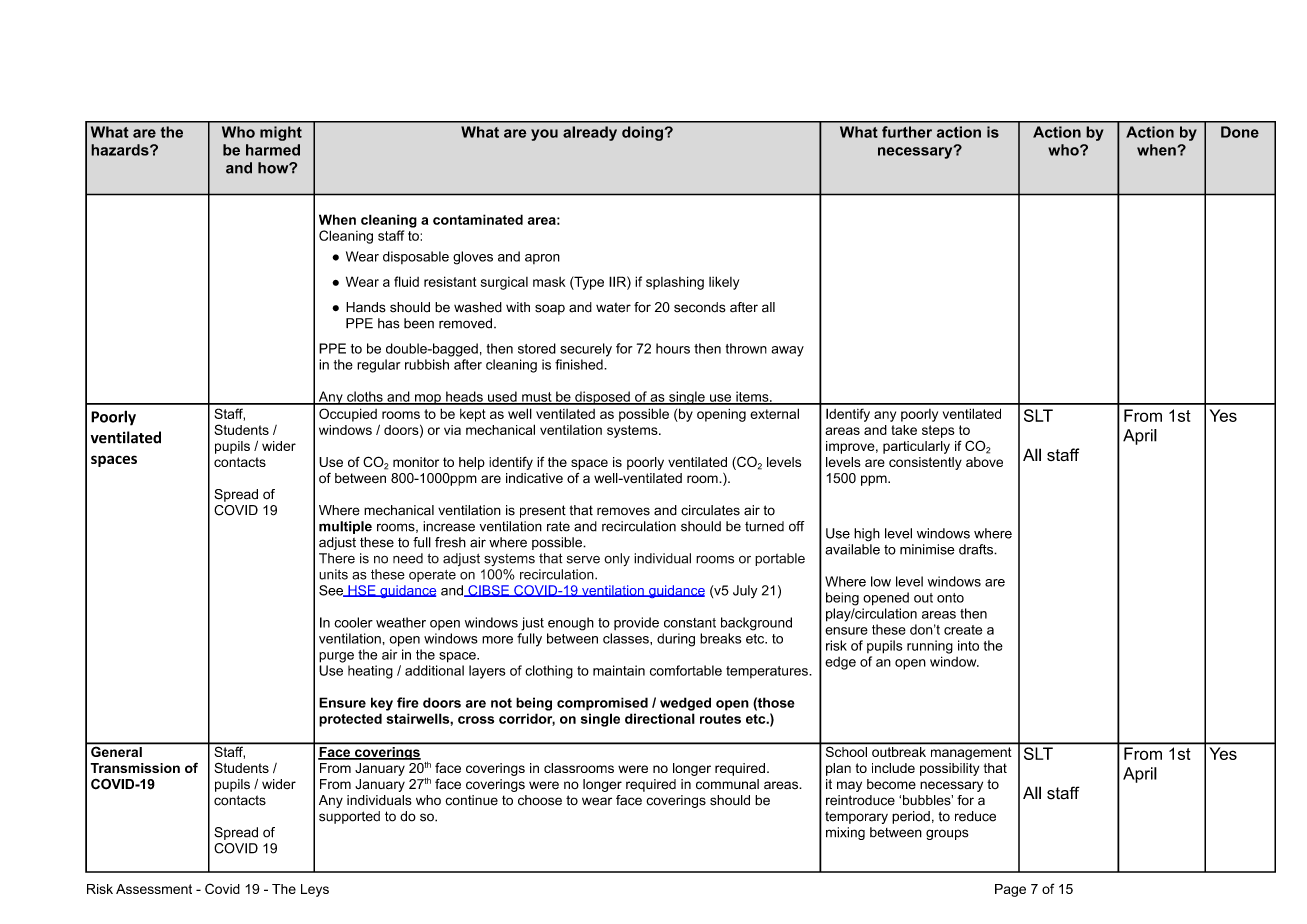 Image resolution: width=1307 pixels, height=924 pixels. What do you see at coordinates (154, 889) in the document?
I see `Assessment` at bounding box center [154, 889].
